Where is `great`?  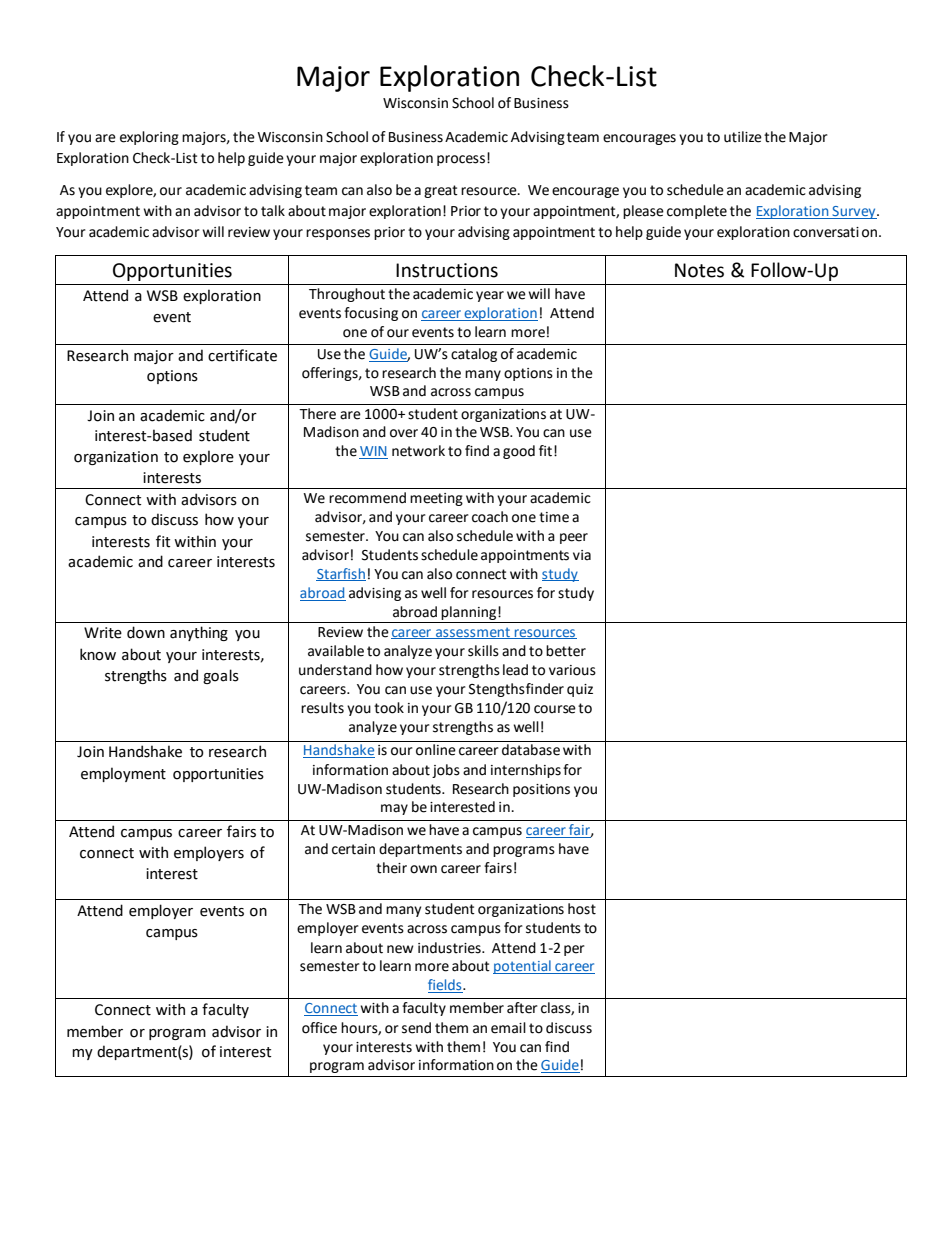 great is located at coordinates (441, 191).
